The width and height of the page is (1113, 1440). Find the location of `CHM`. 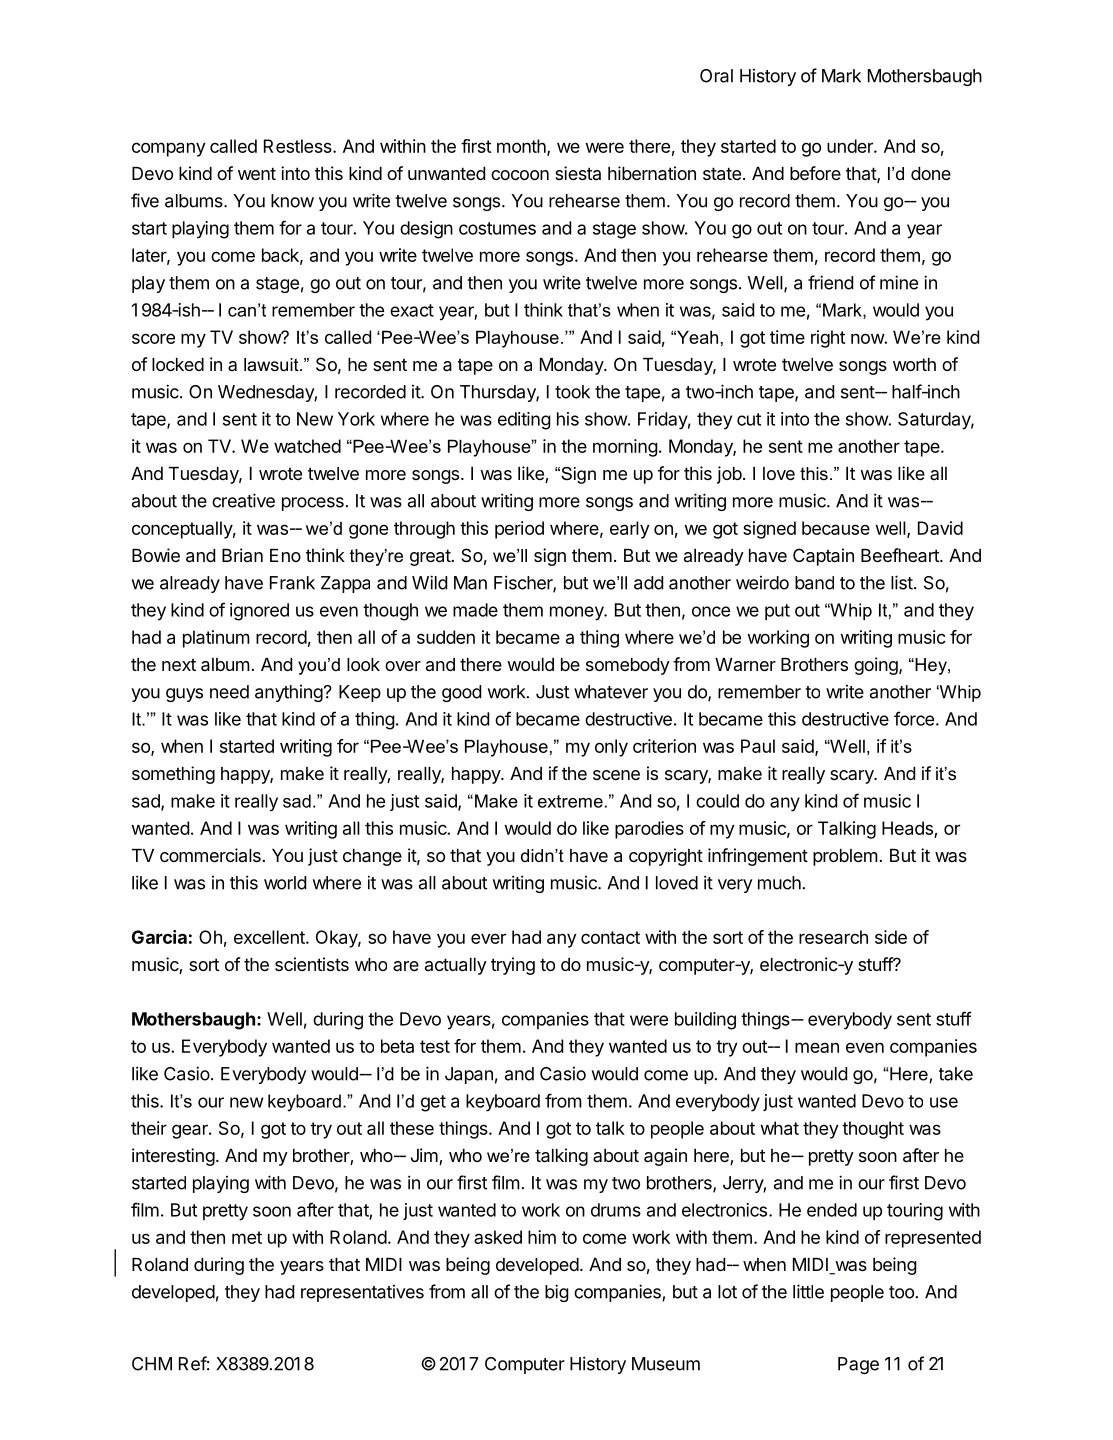

CHM is located at coordinates (152, 1364).
